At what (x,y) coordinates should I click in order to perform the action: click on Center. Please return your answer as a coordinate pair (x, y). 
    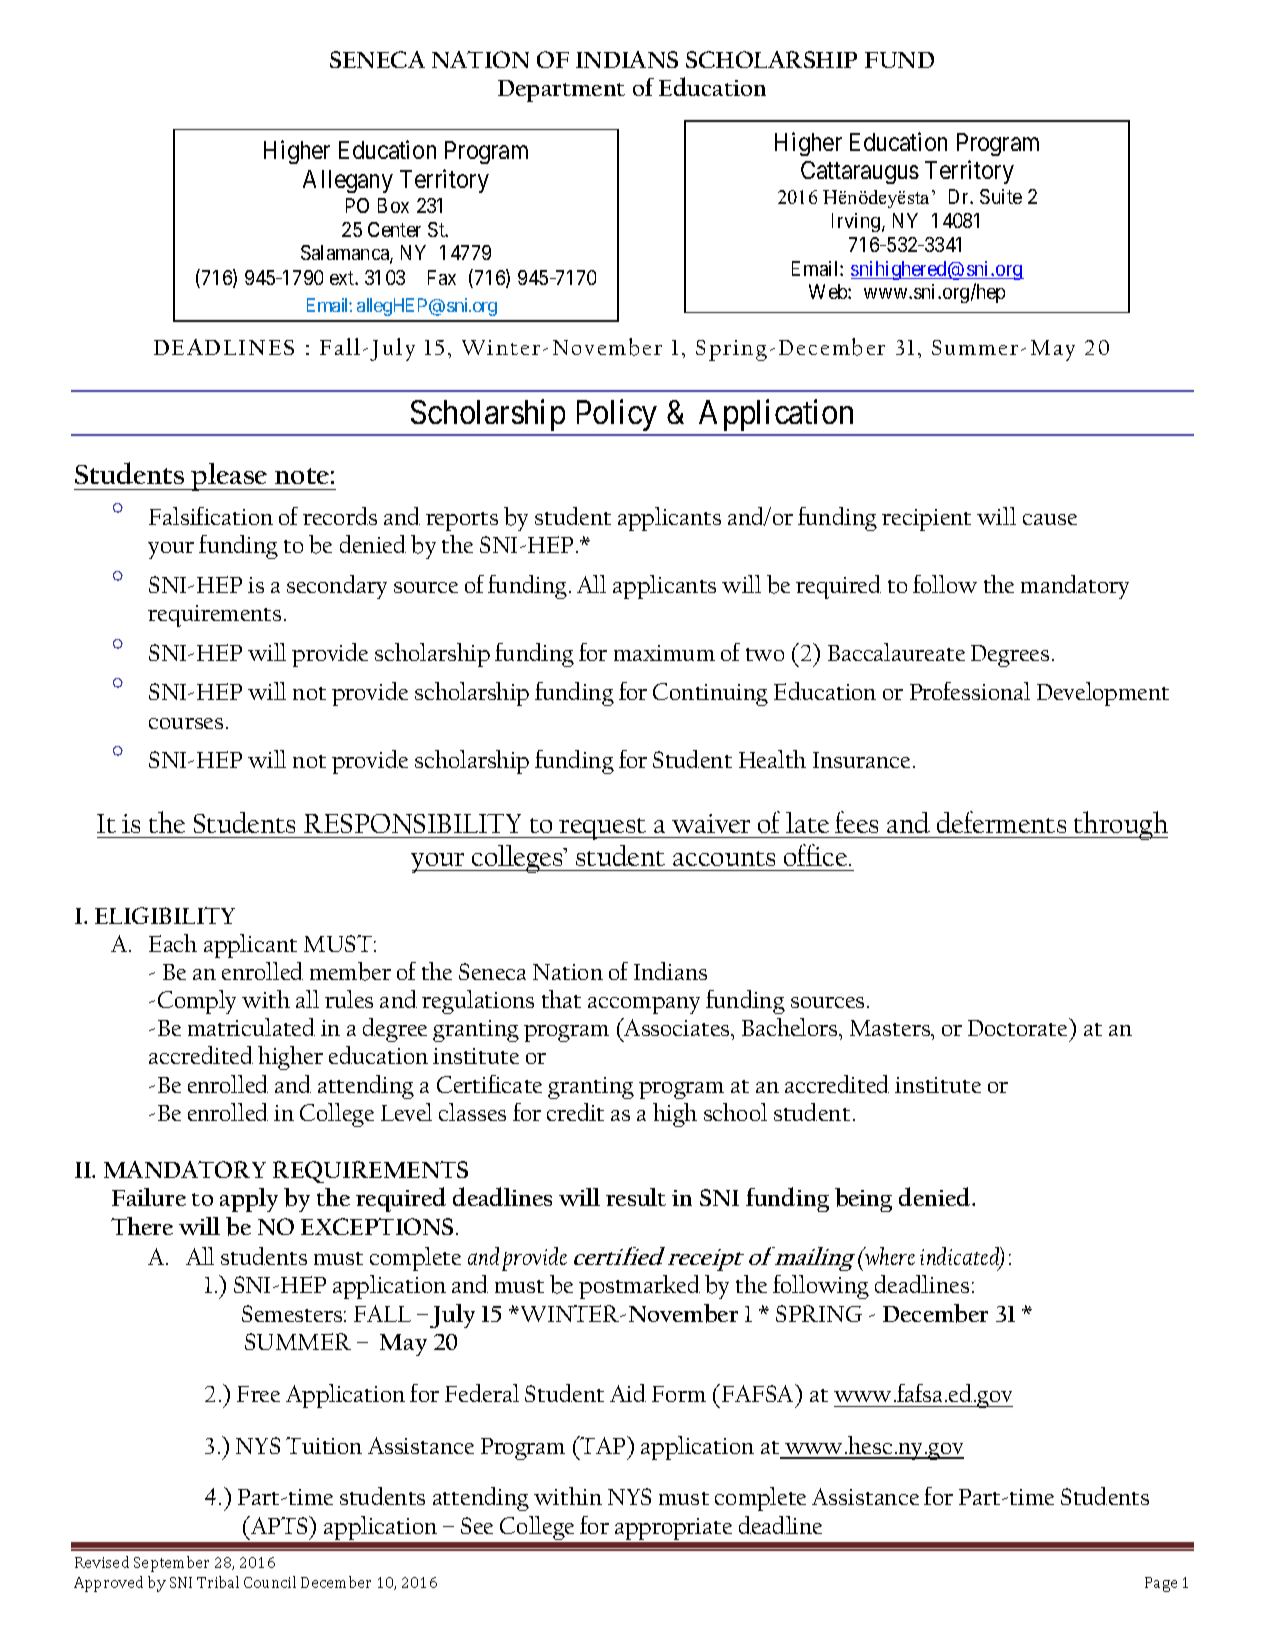
    Looking at the image, I should click on (394, 229).
